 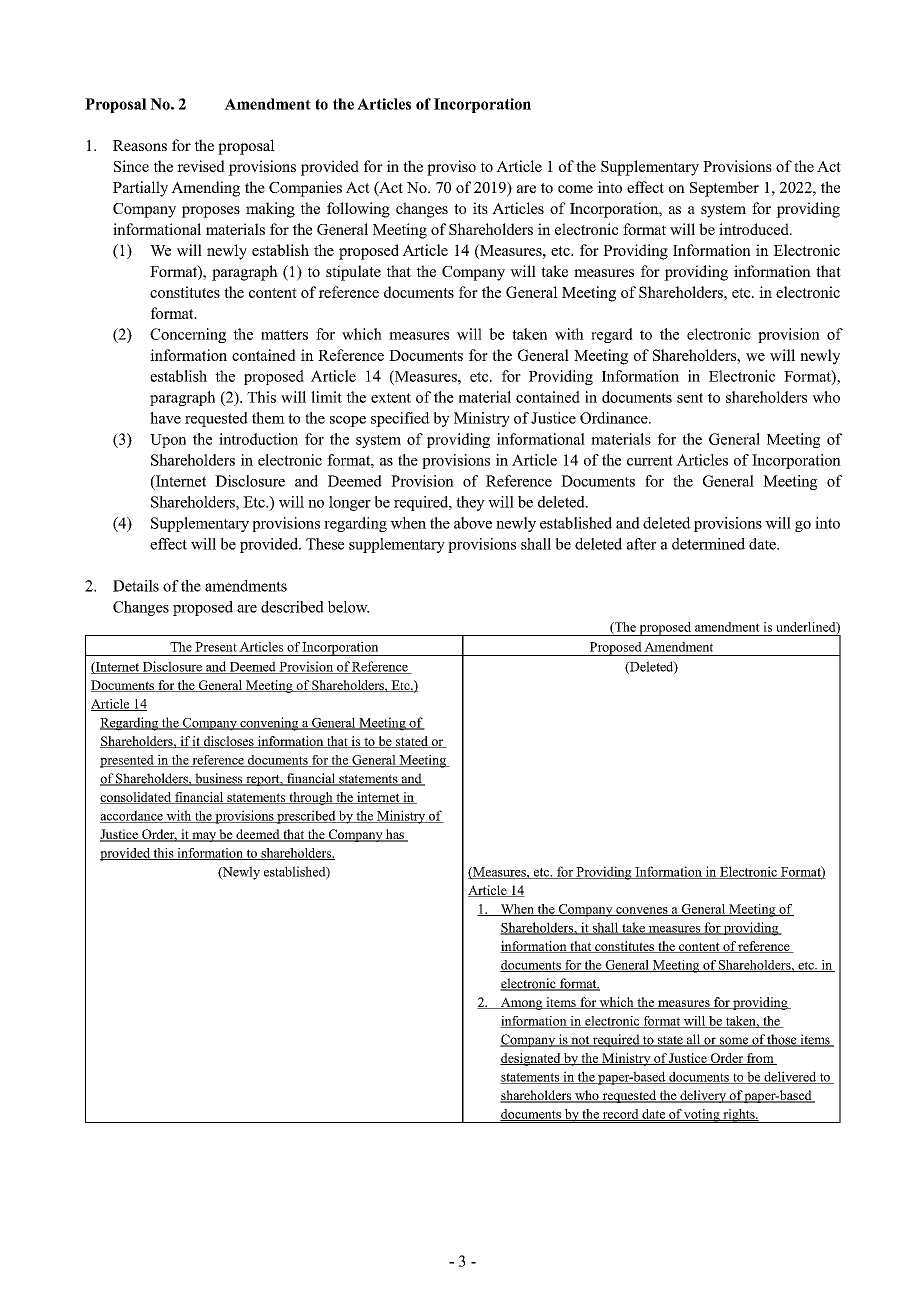 What do you see at coordinates (391, 398) in the screenshot?
I see `extent` at bounding box center [391, 398].
